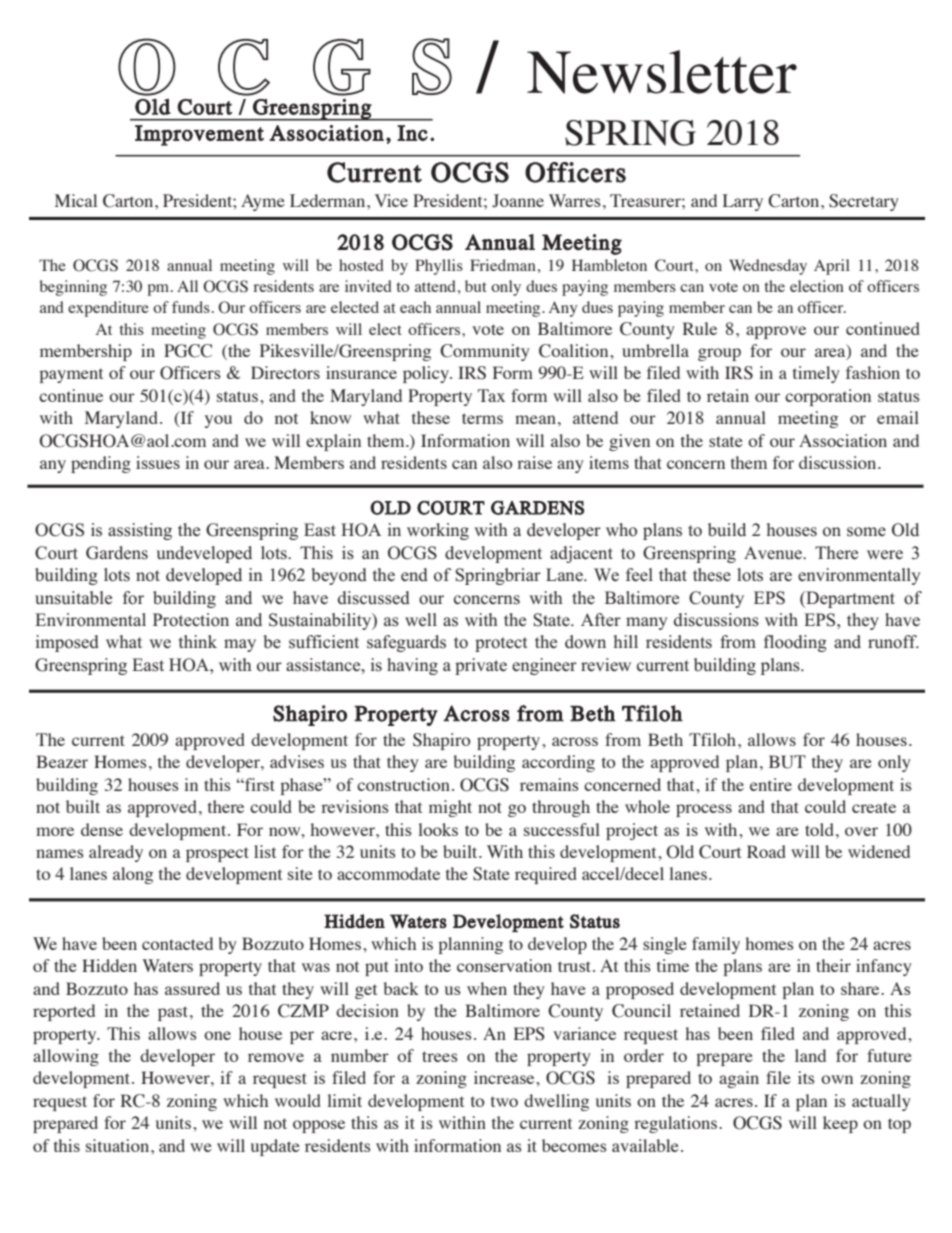  Describe the element at coordinates (662, 72) in the screenshot. I see `Newsletter` at that location.
